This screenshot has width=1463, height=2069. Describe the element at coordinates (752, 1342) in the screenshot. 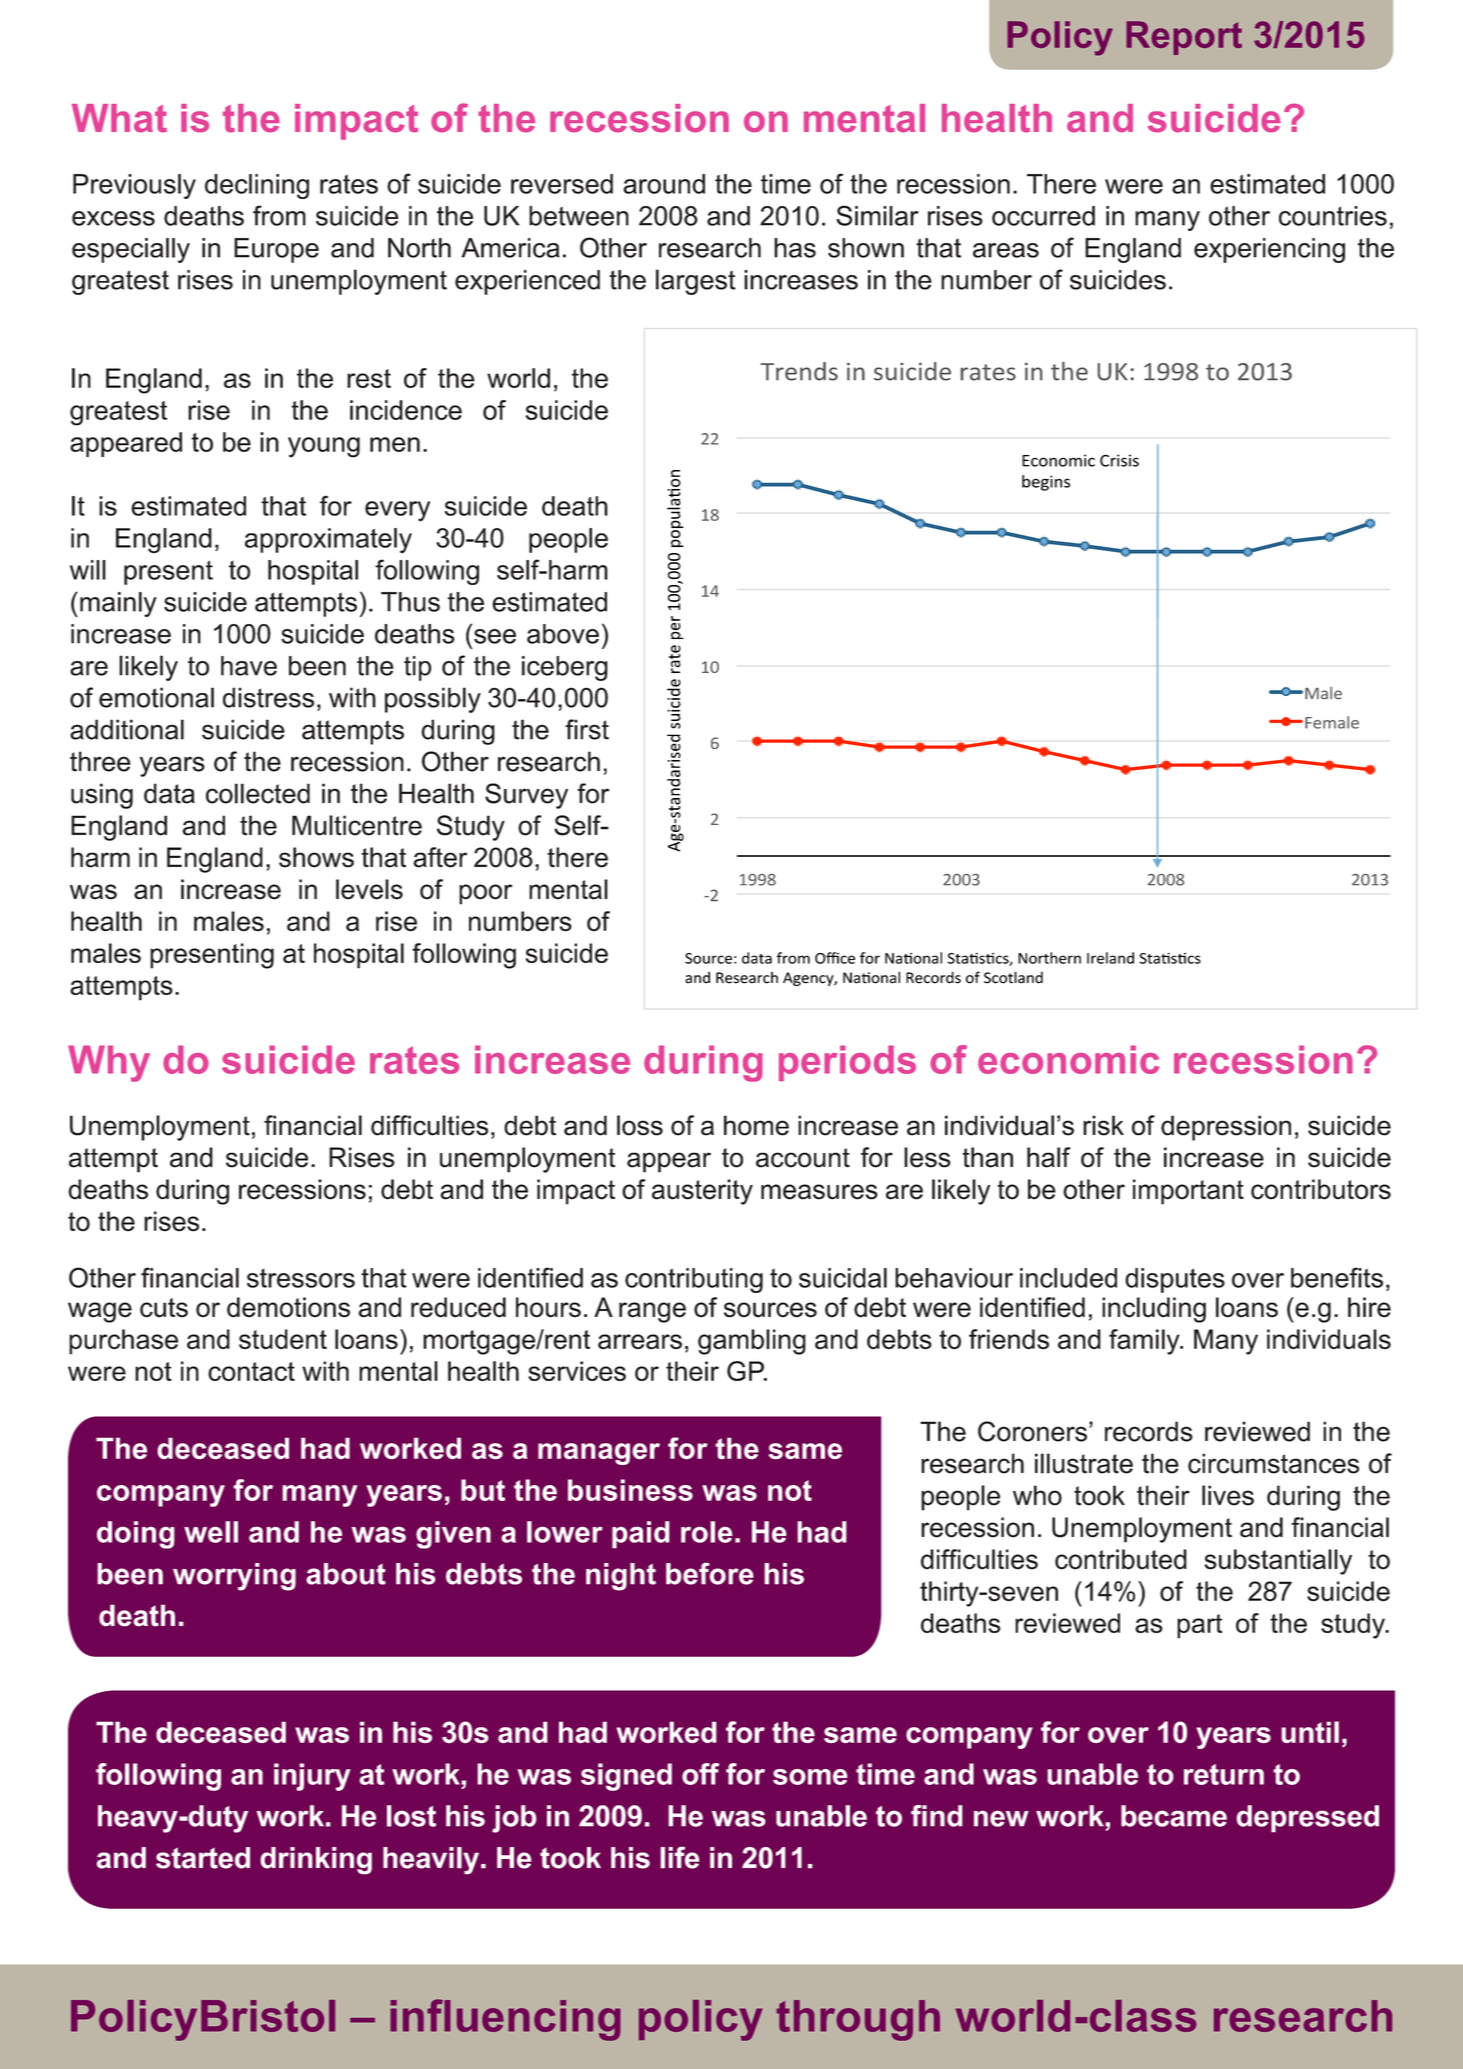

I see `gambling` at that location.
